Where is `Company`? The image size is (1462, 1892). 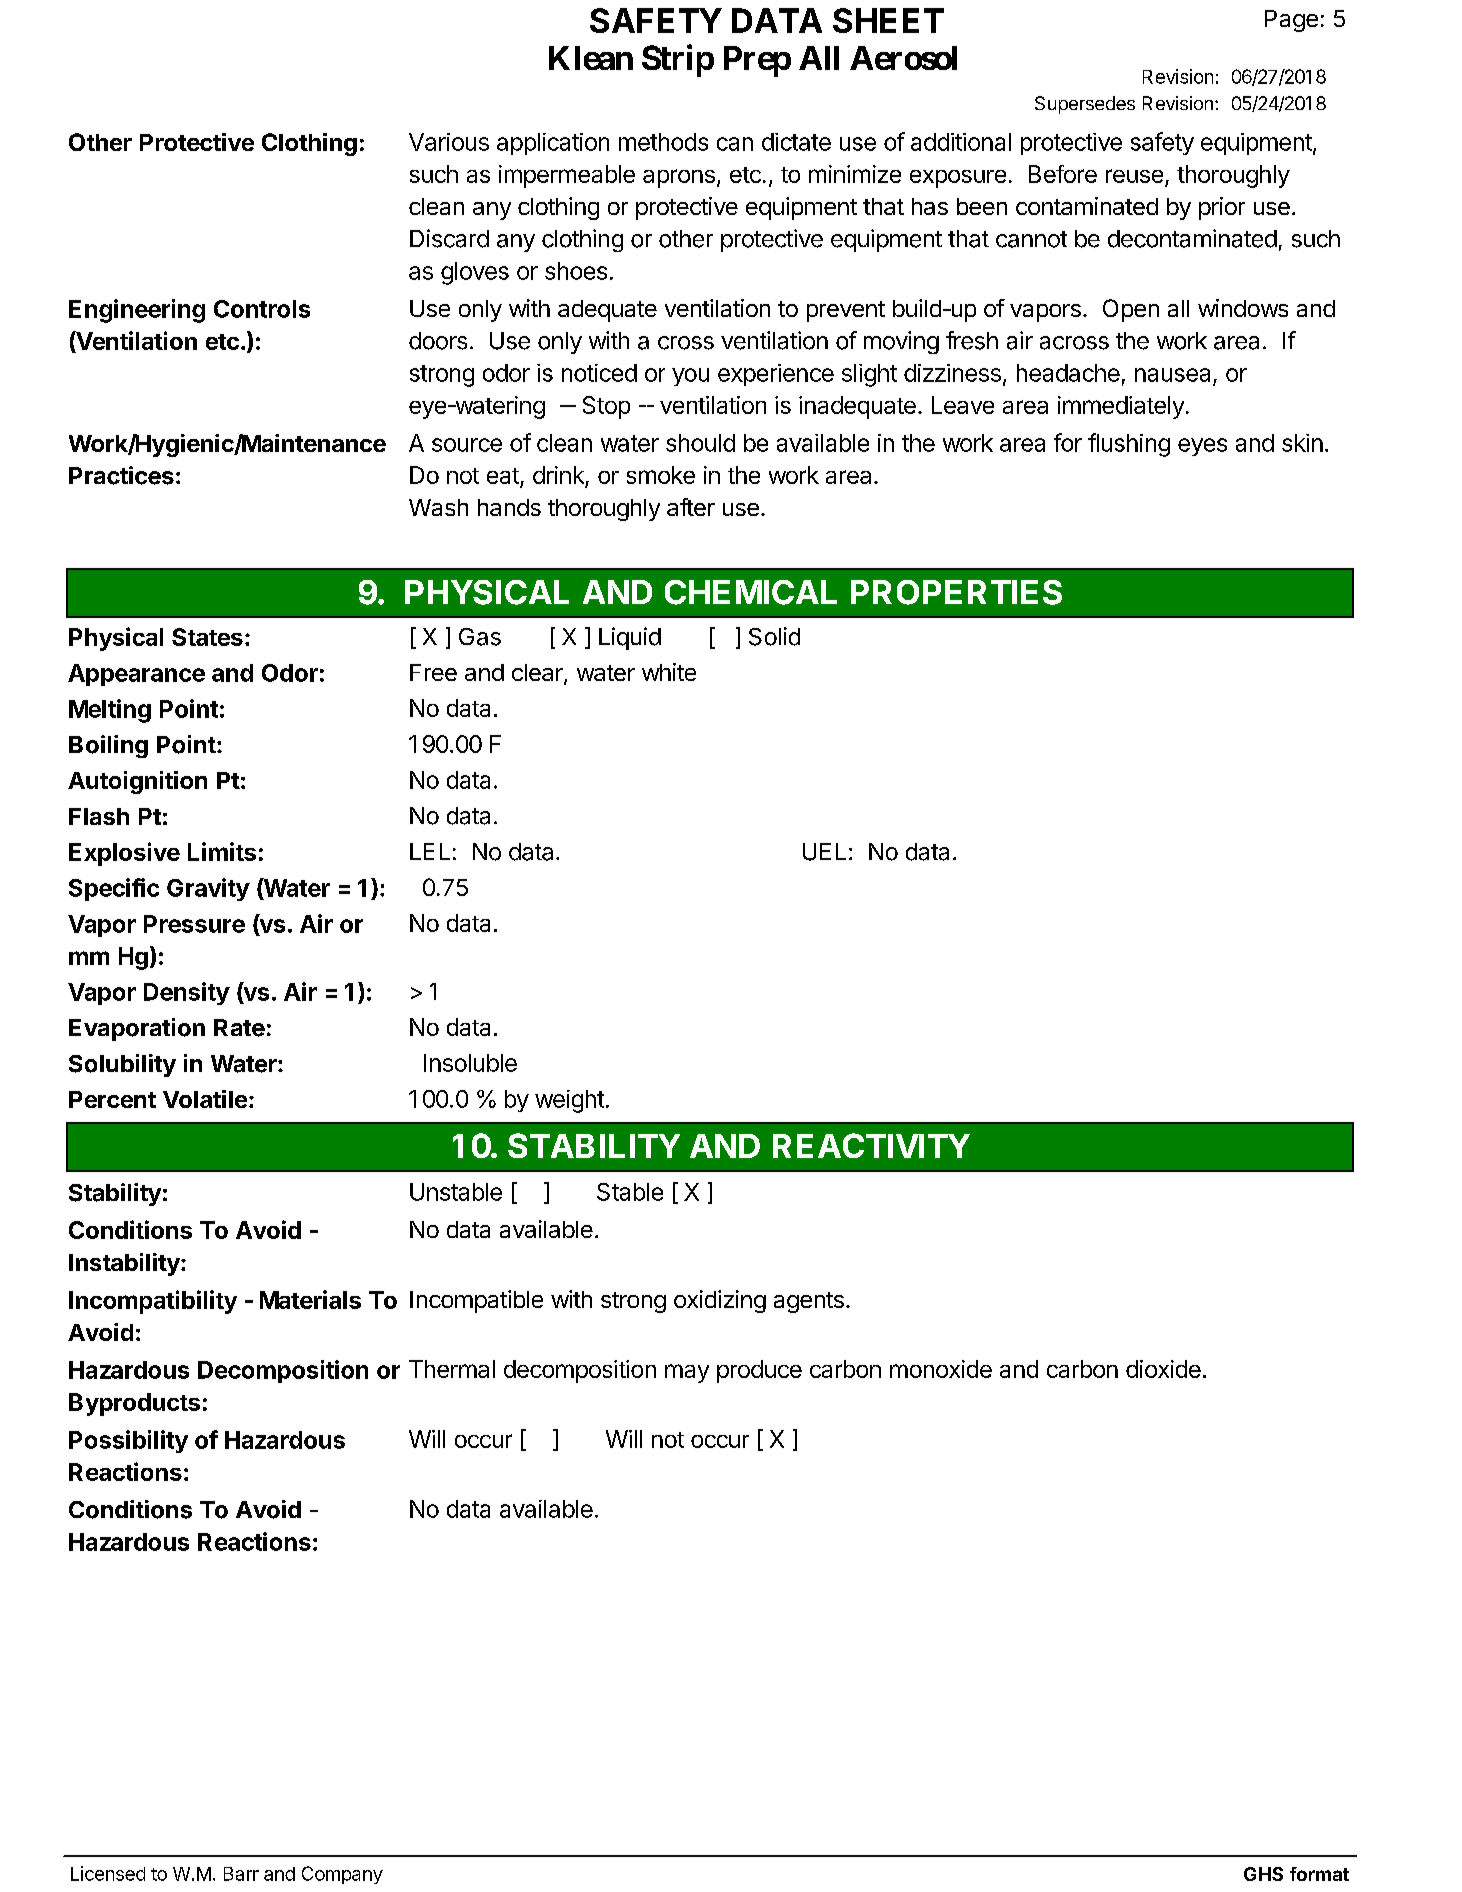
Company is located at coordinates (342, 1875).
